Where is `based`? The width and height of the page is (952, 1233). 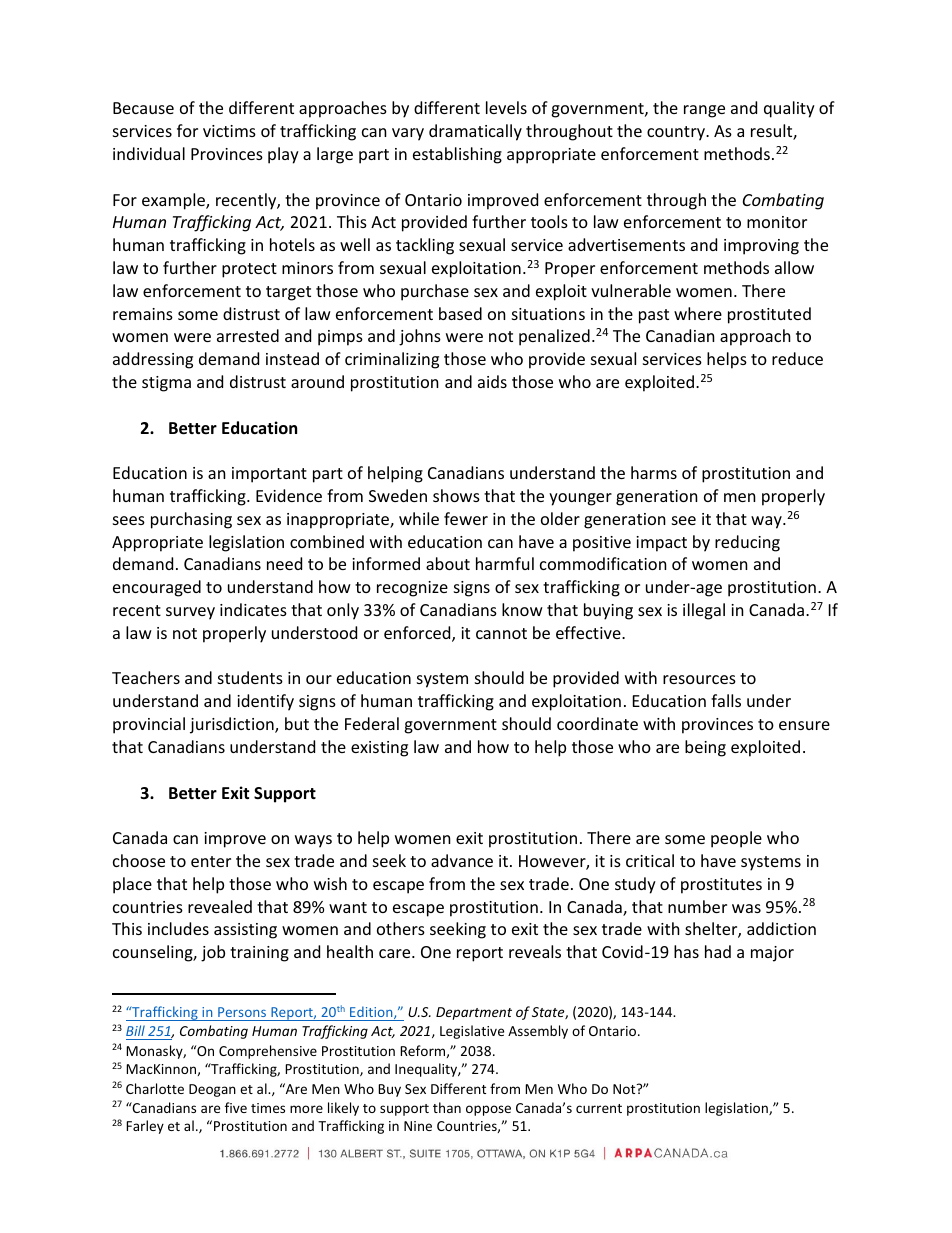
based is located at coordinates (460, 313).
